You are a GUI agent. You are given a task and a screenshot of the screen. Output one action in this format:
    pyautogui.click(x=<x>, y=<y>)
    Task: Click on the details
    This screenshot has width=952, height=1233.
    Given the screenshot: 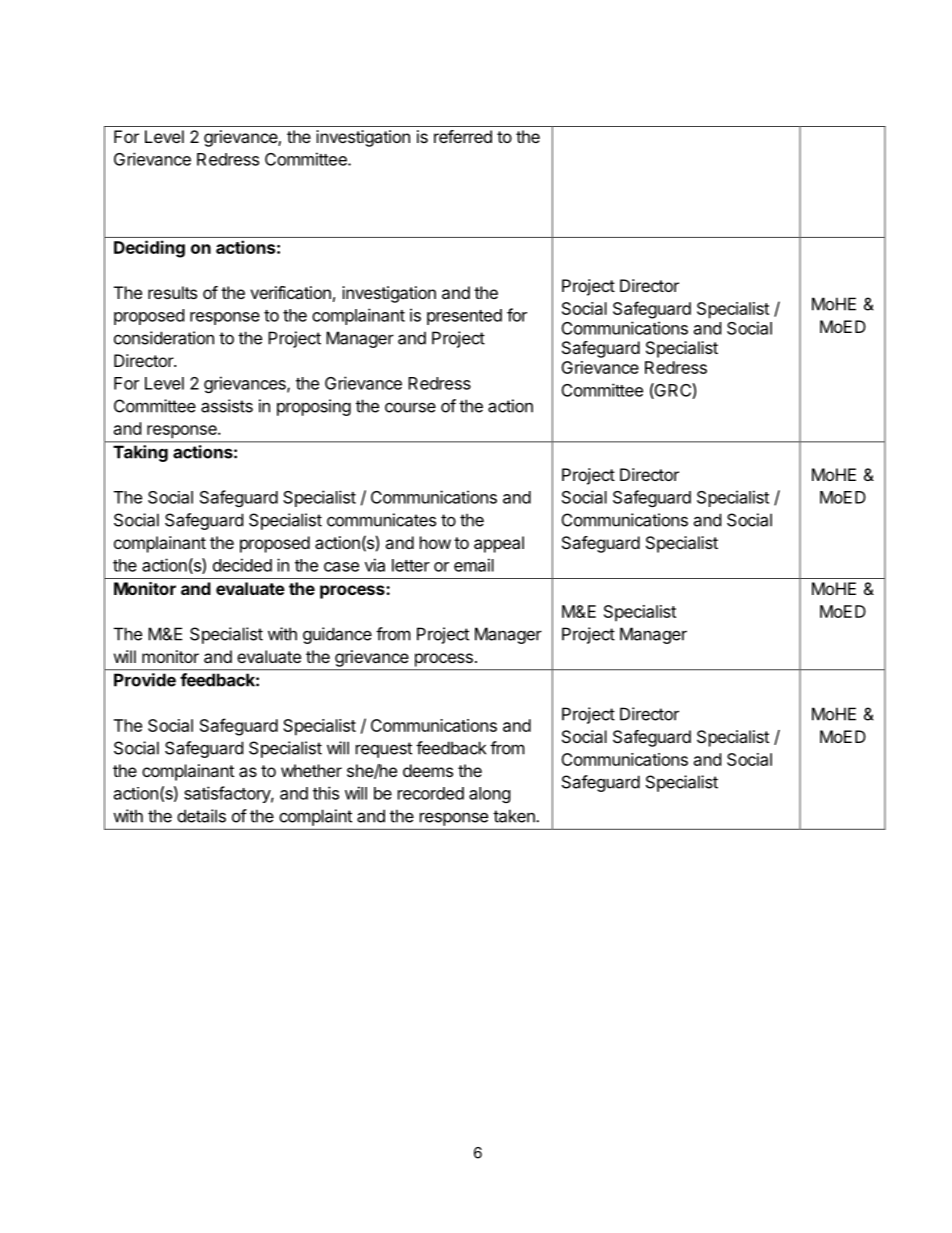 What is the action you would take?
    pyautogui.click(x=201, y=816)
